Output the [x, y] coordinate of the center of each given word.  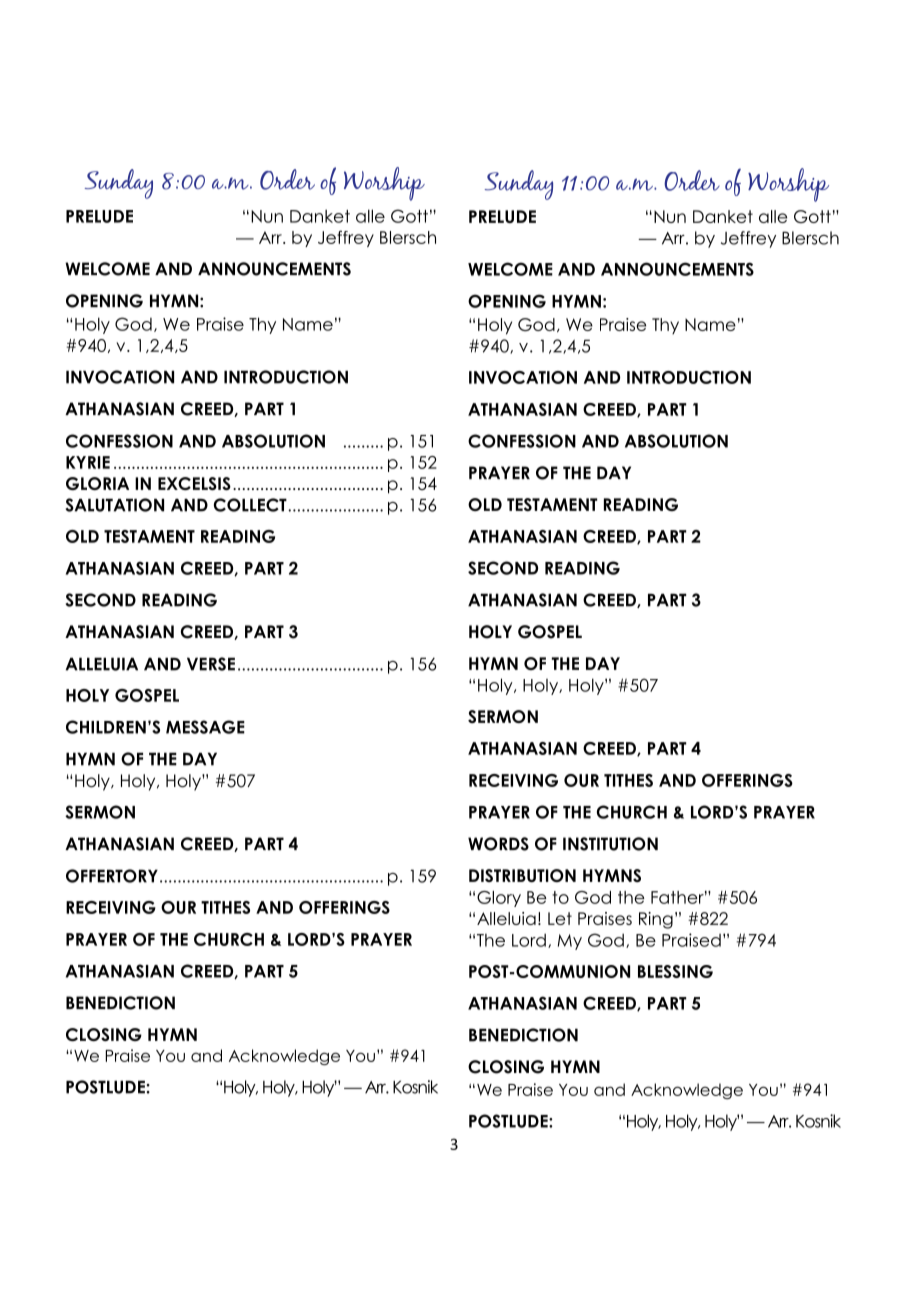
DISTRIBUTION [522, 875]
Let [560, 918]
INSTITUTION [610, 844]
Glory [499, 899]
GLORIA [97, 483]
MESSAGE [205, 727]
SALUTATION [115, 505]
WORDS [498, 844]
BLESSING [675, 971]
